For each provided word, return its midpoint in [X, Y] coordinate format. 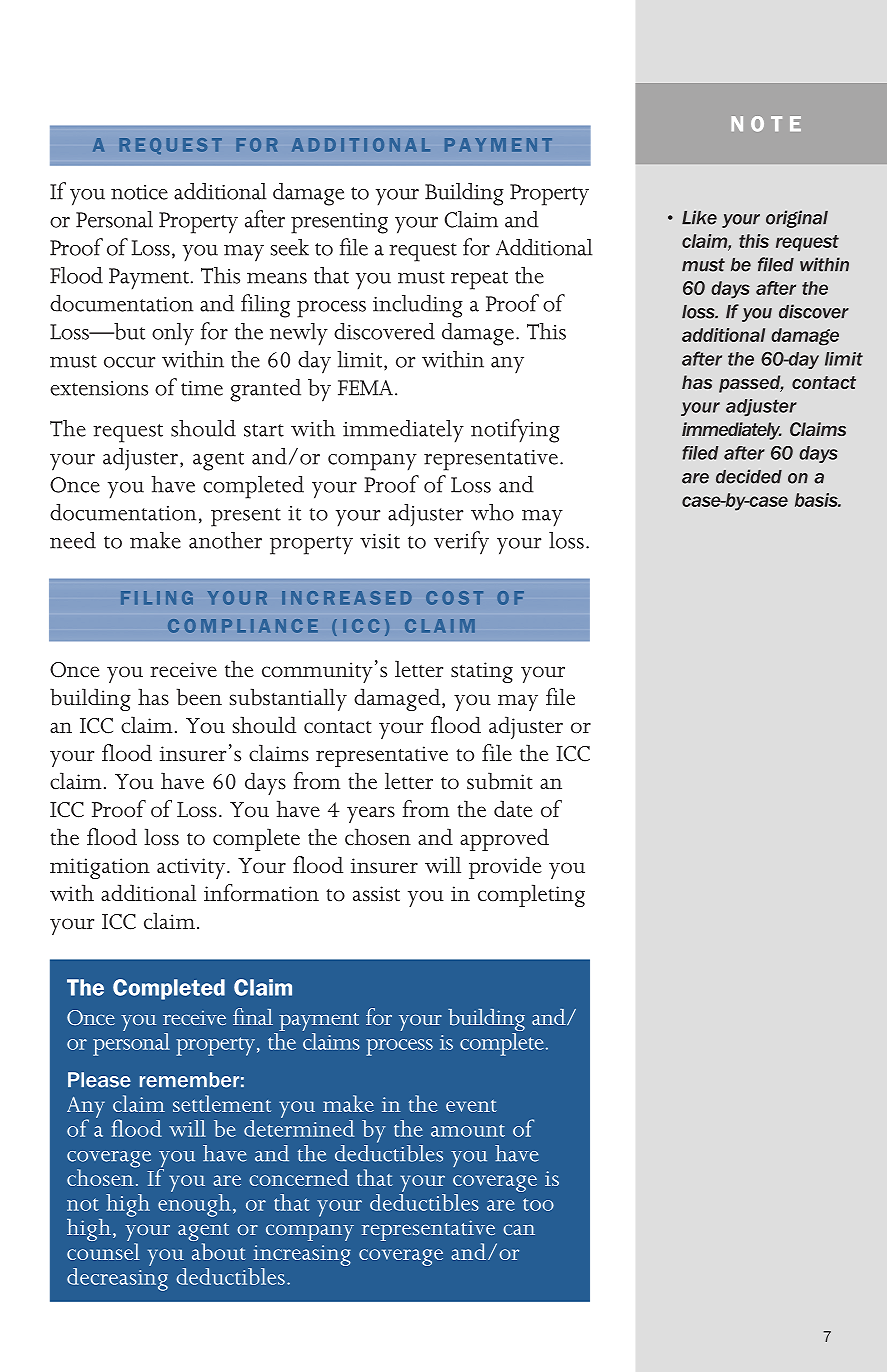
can [519, 1229]
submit [500, 781]
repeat [479, 280]
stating [482, 672]
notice [139, 192]
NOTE [766, 124]
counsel [103, 1251]
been [199, 697]
